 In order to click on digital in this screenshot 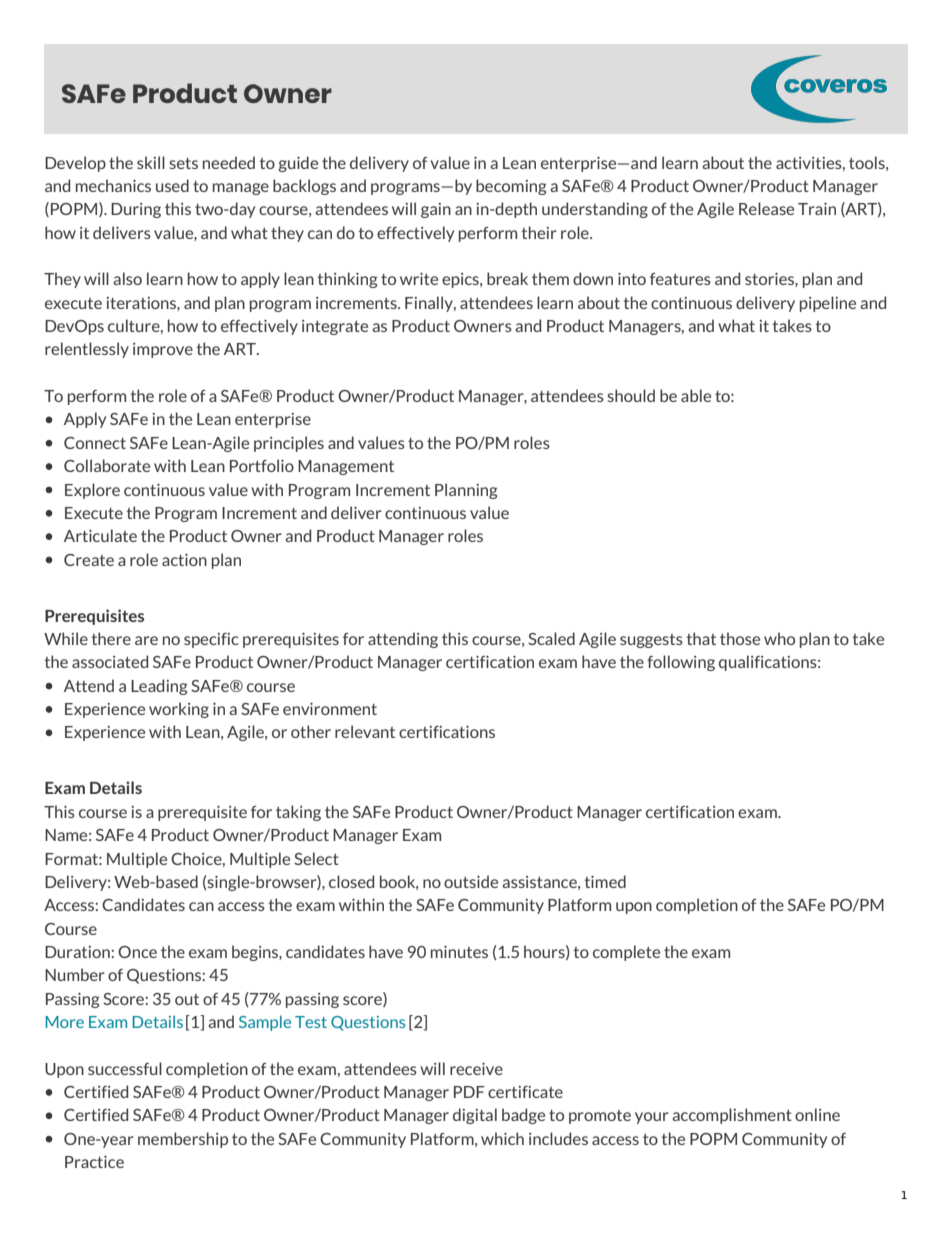, I will do `click(475, 1116)`.
